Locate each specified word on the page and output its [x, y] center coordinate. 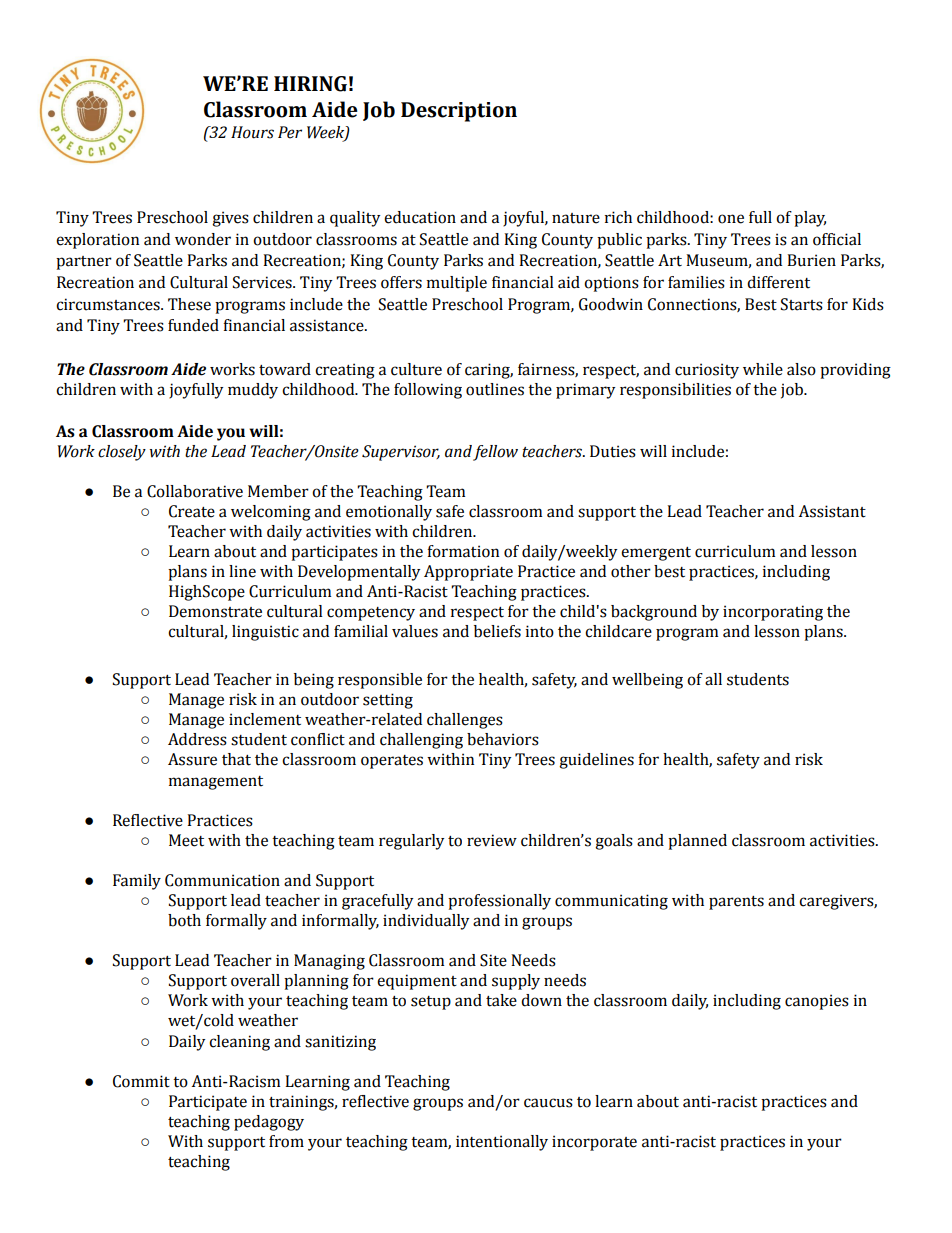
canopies [817, 1002]
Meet [186, 840]
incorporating [773, 613]
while [763, 369]
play [810, 219]
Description [459, 112]
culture [416, 369]
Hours [252, 132]
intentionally [502, 1143]
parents [736, 903]
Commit [141, 1081]
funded [193, 325]
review [492, 840]
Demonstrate [215, 611]
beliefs [497, 631]
